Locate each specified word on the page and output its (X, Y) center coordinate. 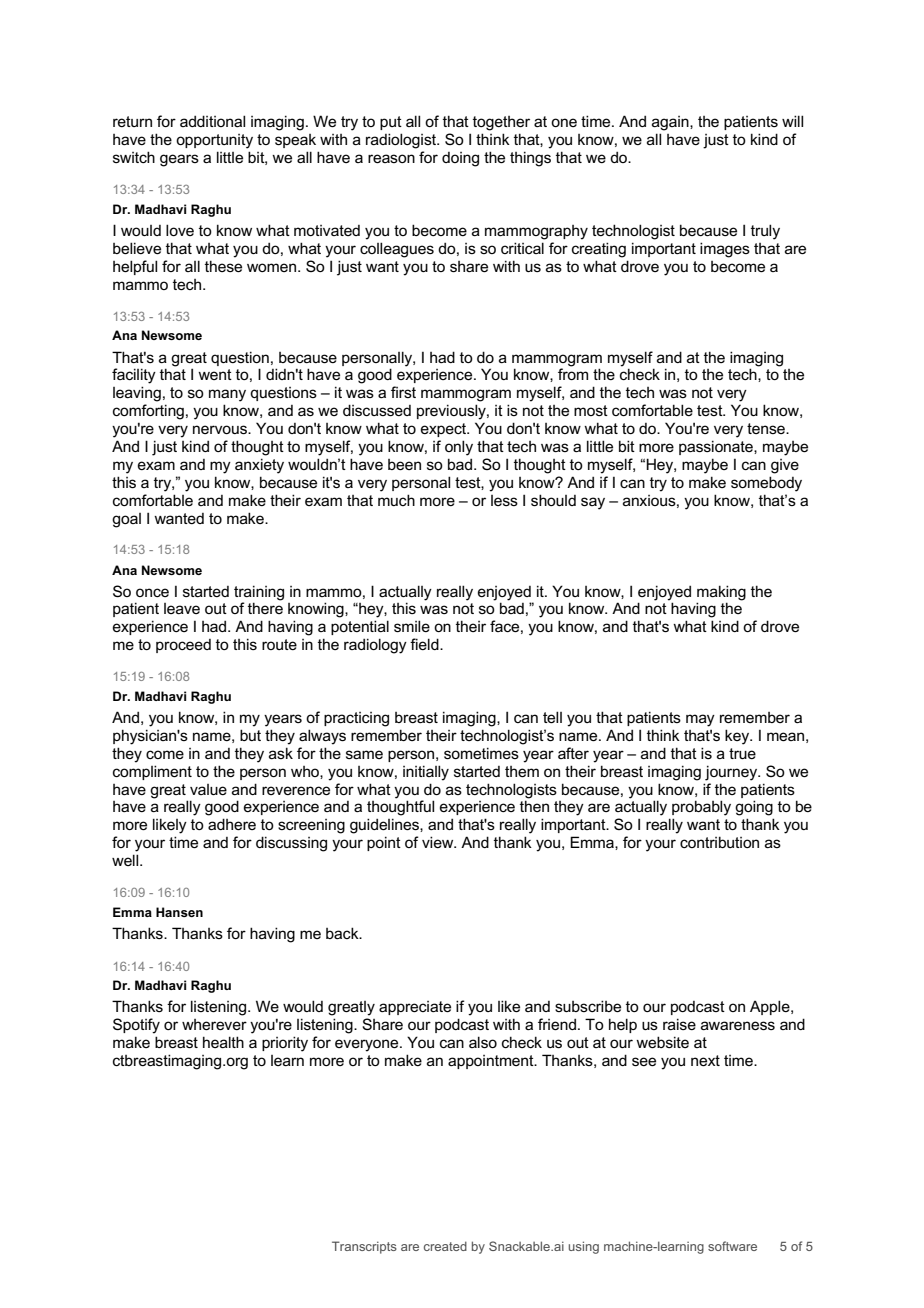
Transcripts (364, 1247)
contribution (719, 842)
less (504, 500)
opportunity (214, 141)
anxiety (259, 466)
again (671, 123)
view (439, 842)
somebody (766, 484)
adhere (232, 824)
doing (460, 159)
